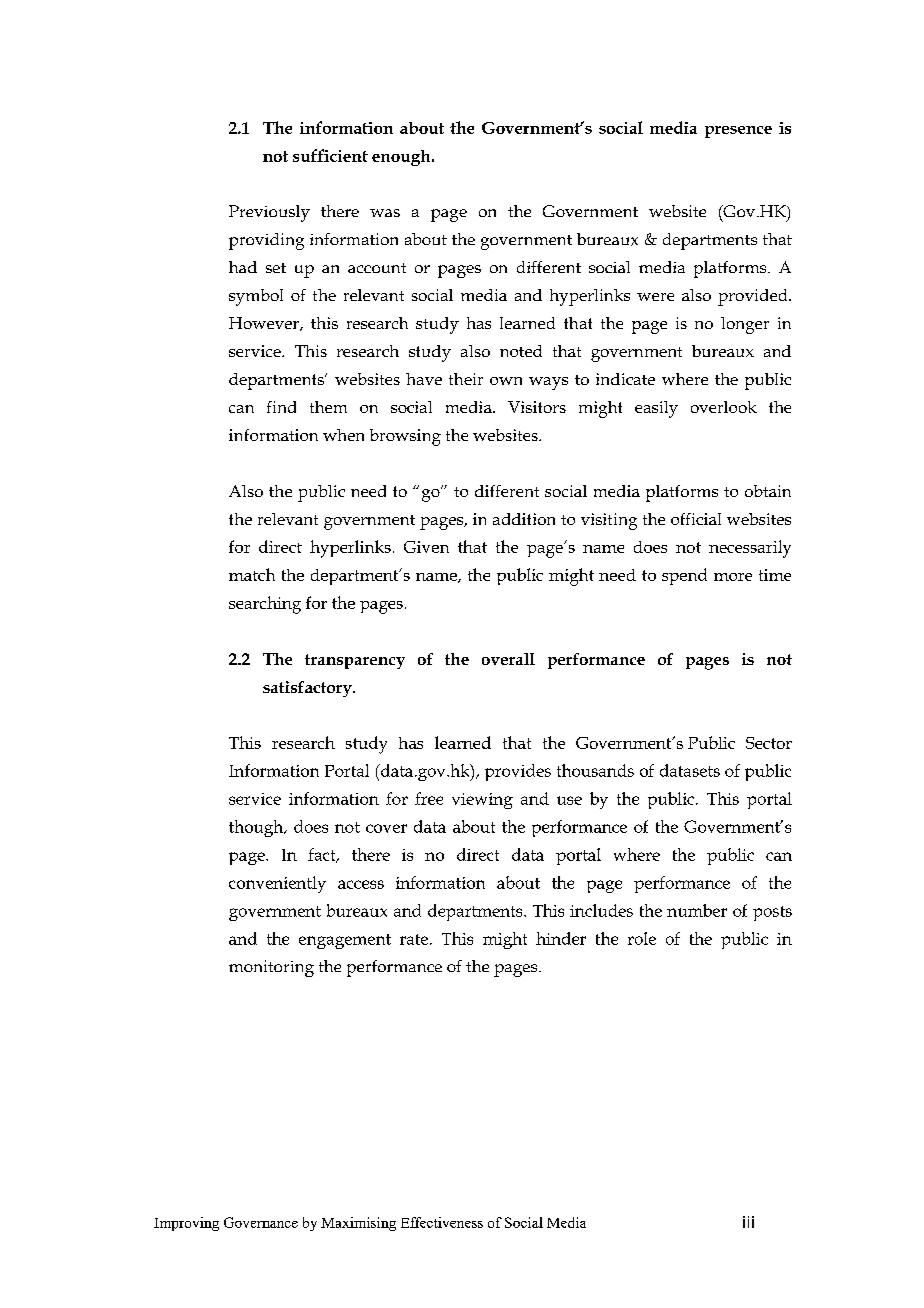 This image has height=1308, width=924. Describe the element at coordinates (261, 1222) in the image. I see `Governance` at that location.
